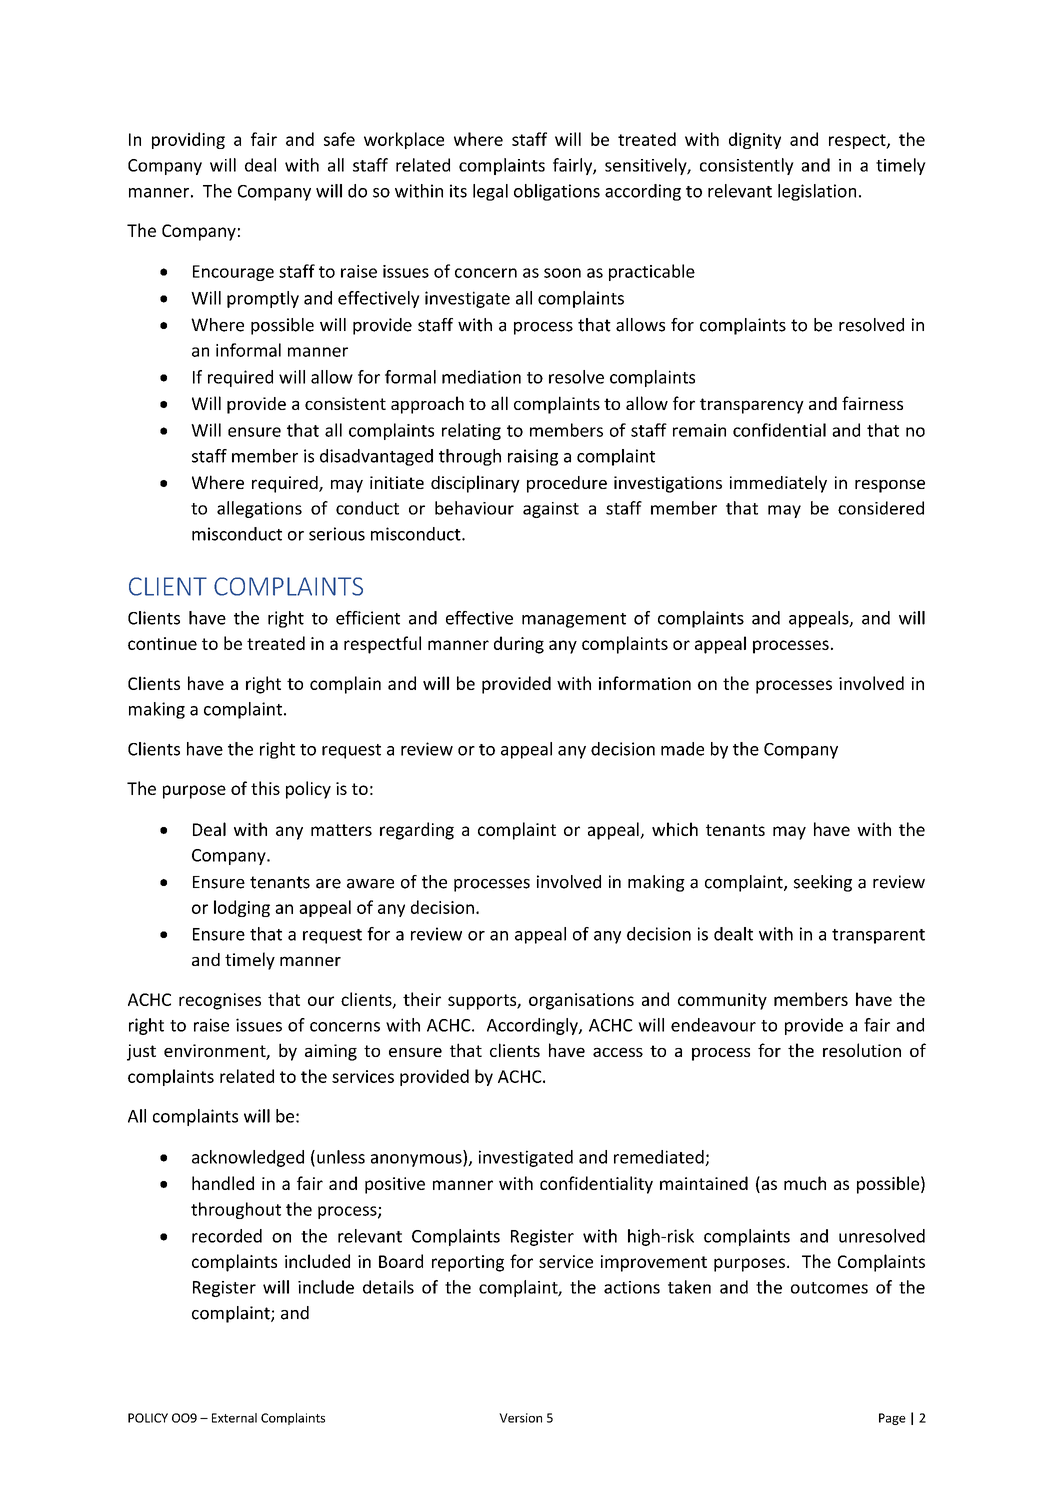 The height and width of the document is (1489, 1053). I want to click on seeking, so click(823, 883).
